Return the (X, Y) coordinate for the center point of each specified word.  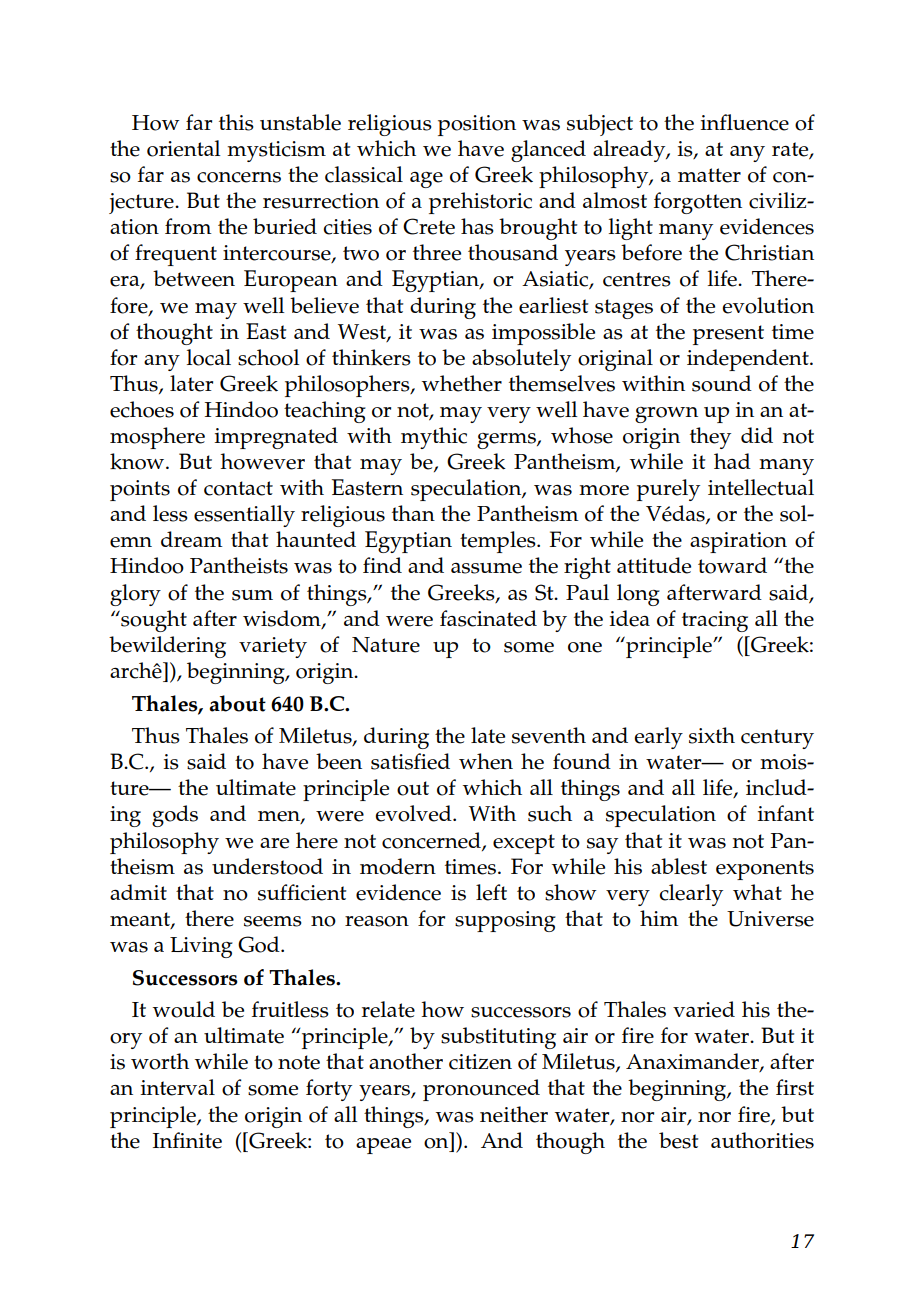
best (678, 1140)
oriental (183, 148)
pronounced (481, 1090)
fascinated (488, 618)
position (477, 125)
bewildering (167, 647)
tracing (715, 621)
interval (177, 1087)
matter (709, 175)
